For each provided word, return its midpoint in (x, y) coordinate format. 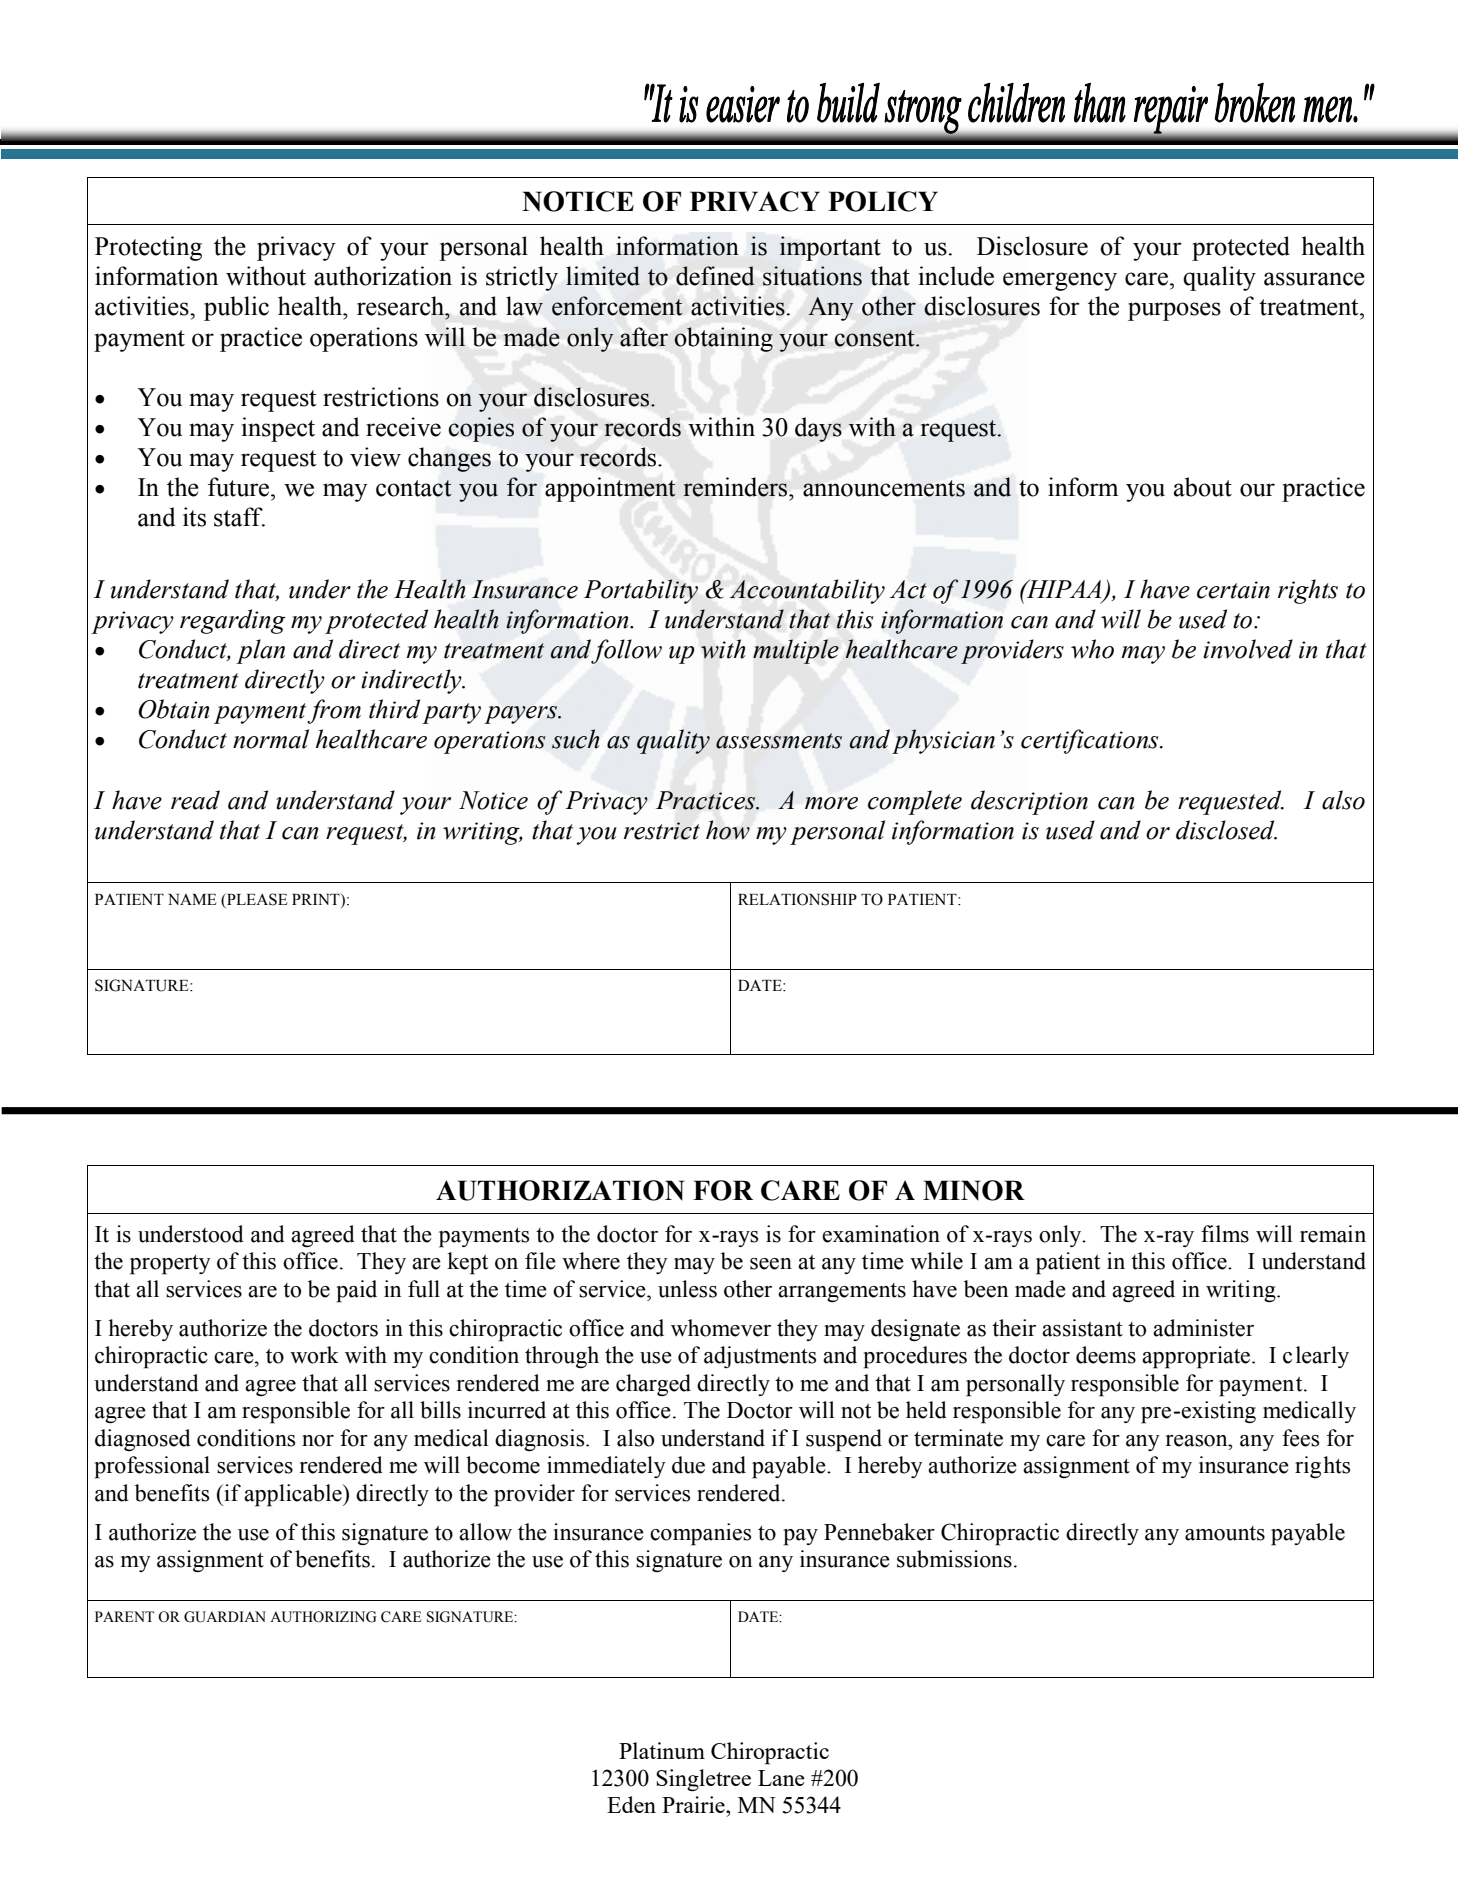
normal (271, 739)
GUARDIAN (225, 1617)
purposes (1174, 311)
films (1225, 1234)
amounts (1225, 1533)
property (170, 1264)
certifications (1091, 741)
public (236, 308)
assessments (779, 741)
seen (771, 1264)
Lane (781, 1778)
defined (715, 276)
